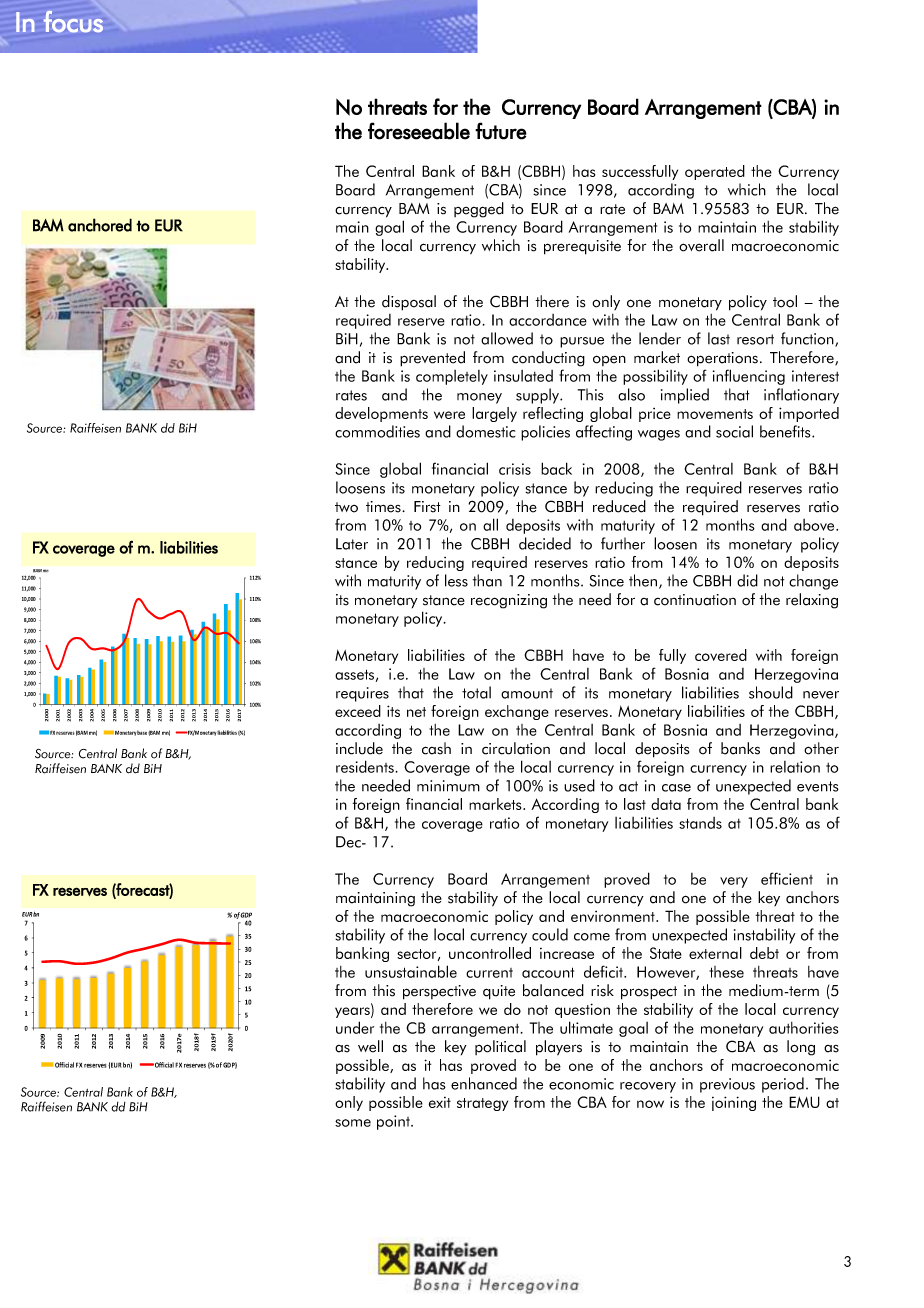 The width and height of the image is (924, 1308). What do you see at coordinates (449, 415) in the image?
I see `were` at bounding box center [449, 415].
